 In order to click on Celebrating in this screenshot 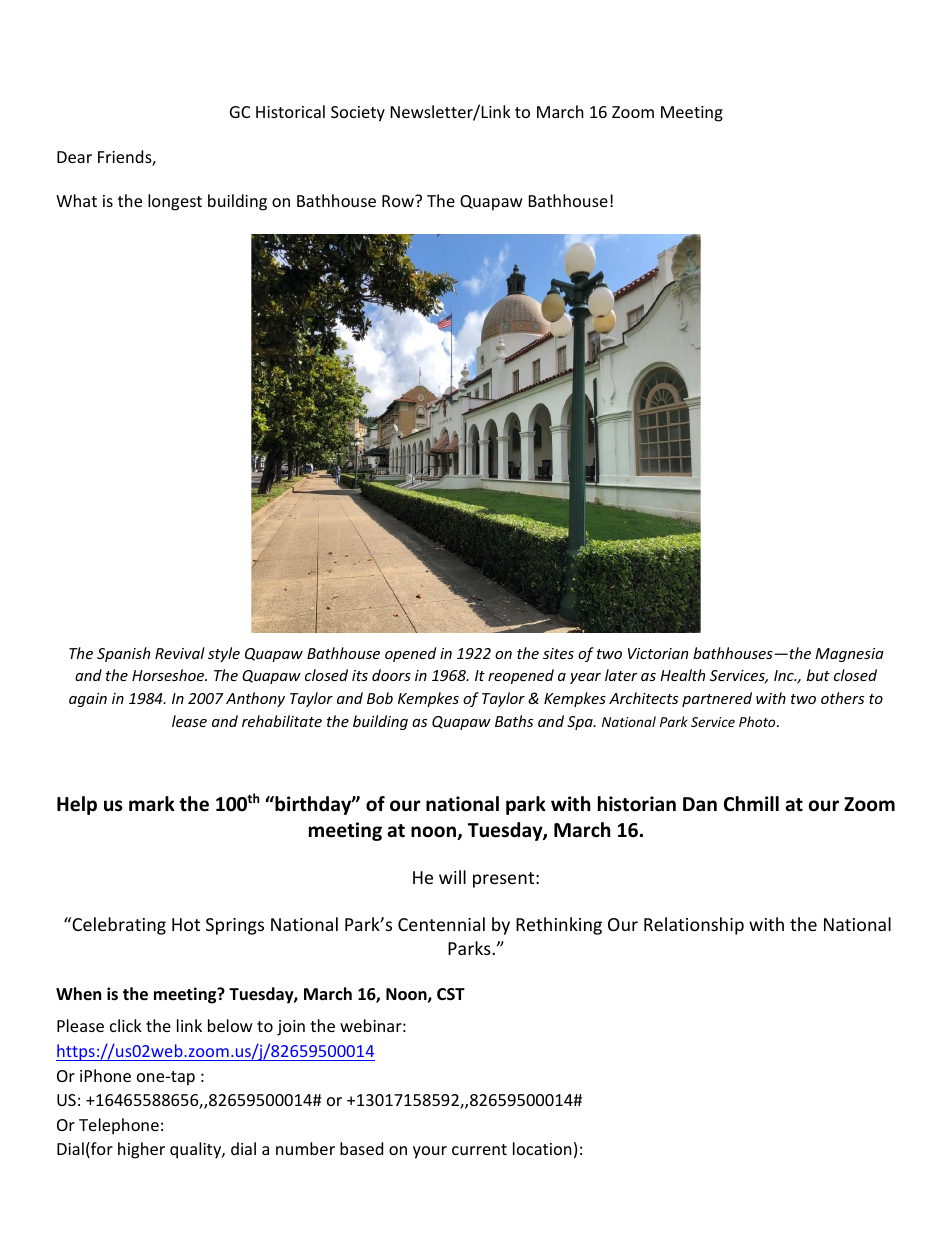, I will do `click(118, 926)`.
